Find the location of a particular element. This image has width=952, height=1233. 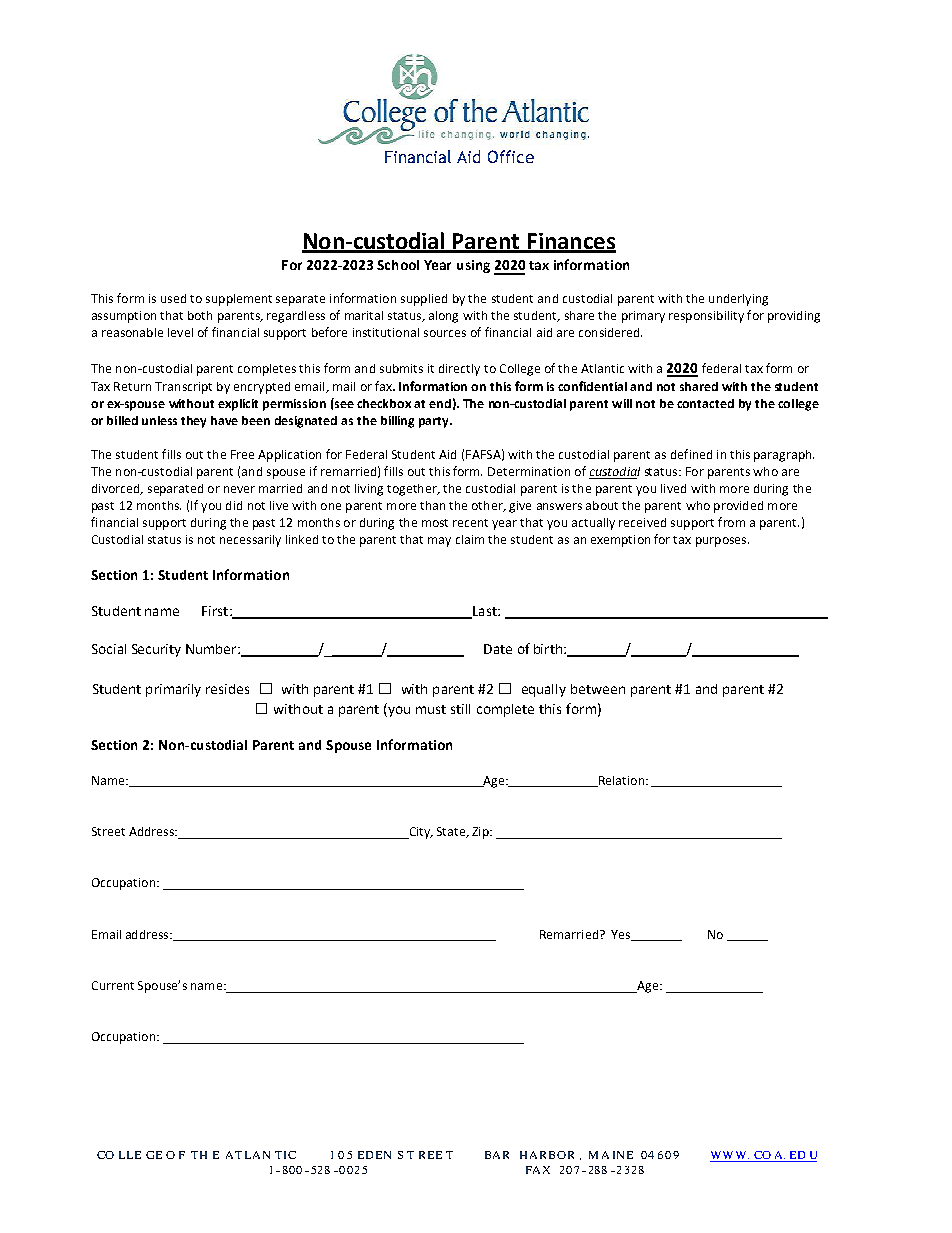

Office is located at coordinates (511, 156).
